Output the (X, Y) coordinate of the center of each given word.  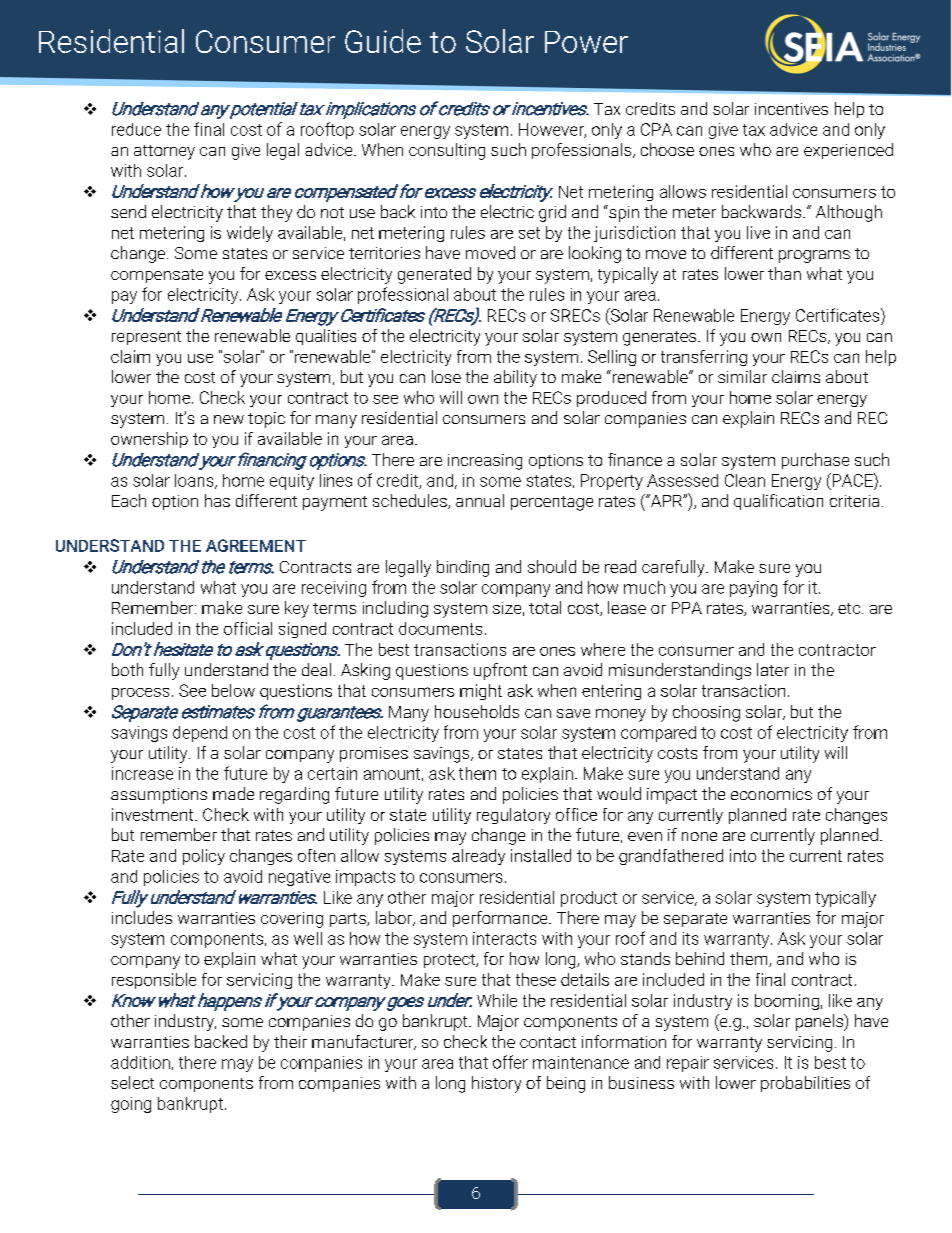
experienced (848, 151)
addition (140, 1062)
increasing (485, 462)
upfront (500, 671)
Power (586, 42)
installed (541, 855)
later (773, 669)
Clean (745, 480)
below (233, 690)
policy (204, 857)
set (529, 233)
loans (195, 481)
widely (250, 234)
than (784, 273)
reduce (136, 129)
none (699, 836)
